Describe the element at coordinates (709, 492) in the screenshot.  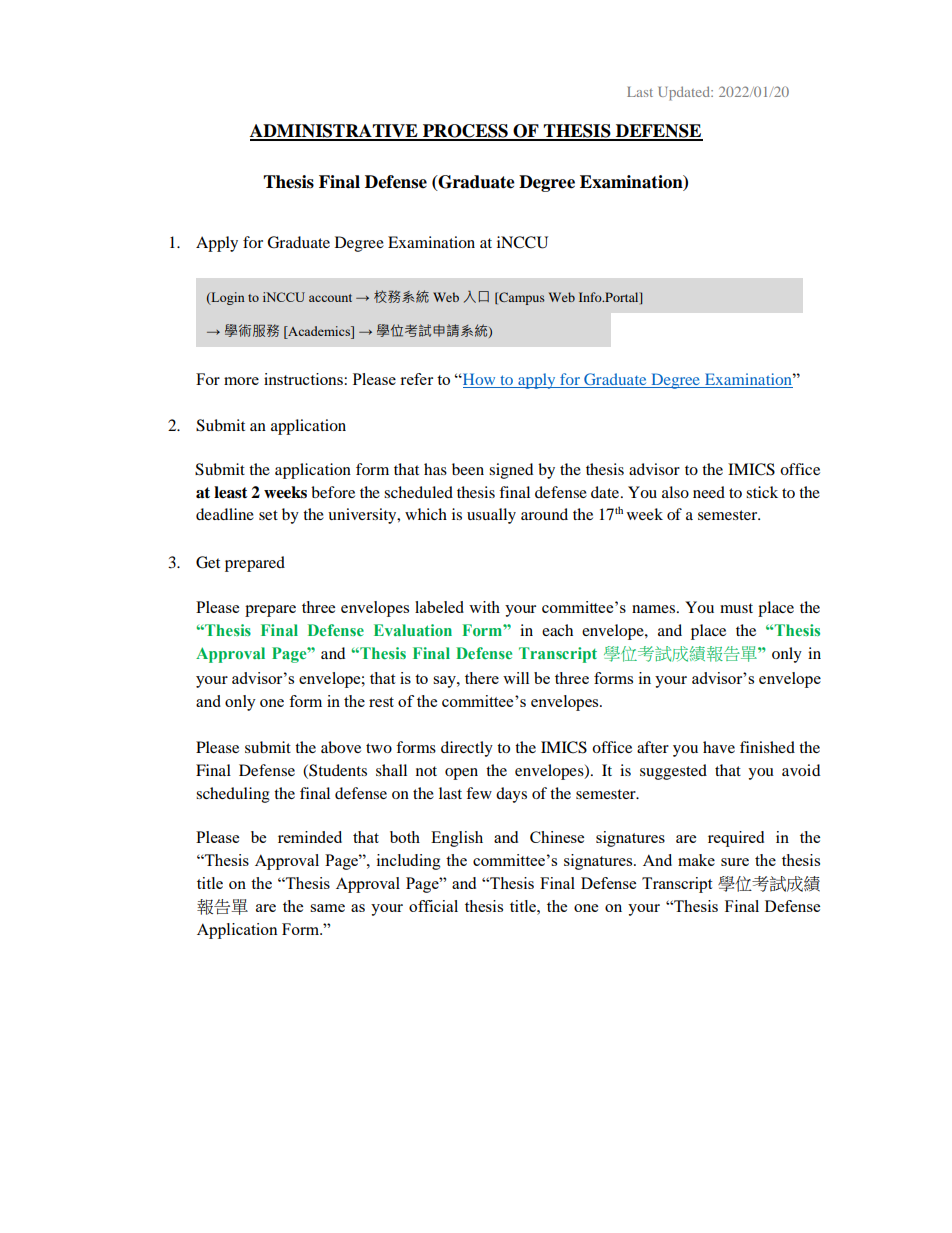
I see `need` at that location.
